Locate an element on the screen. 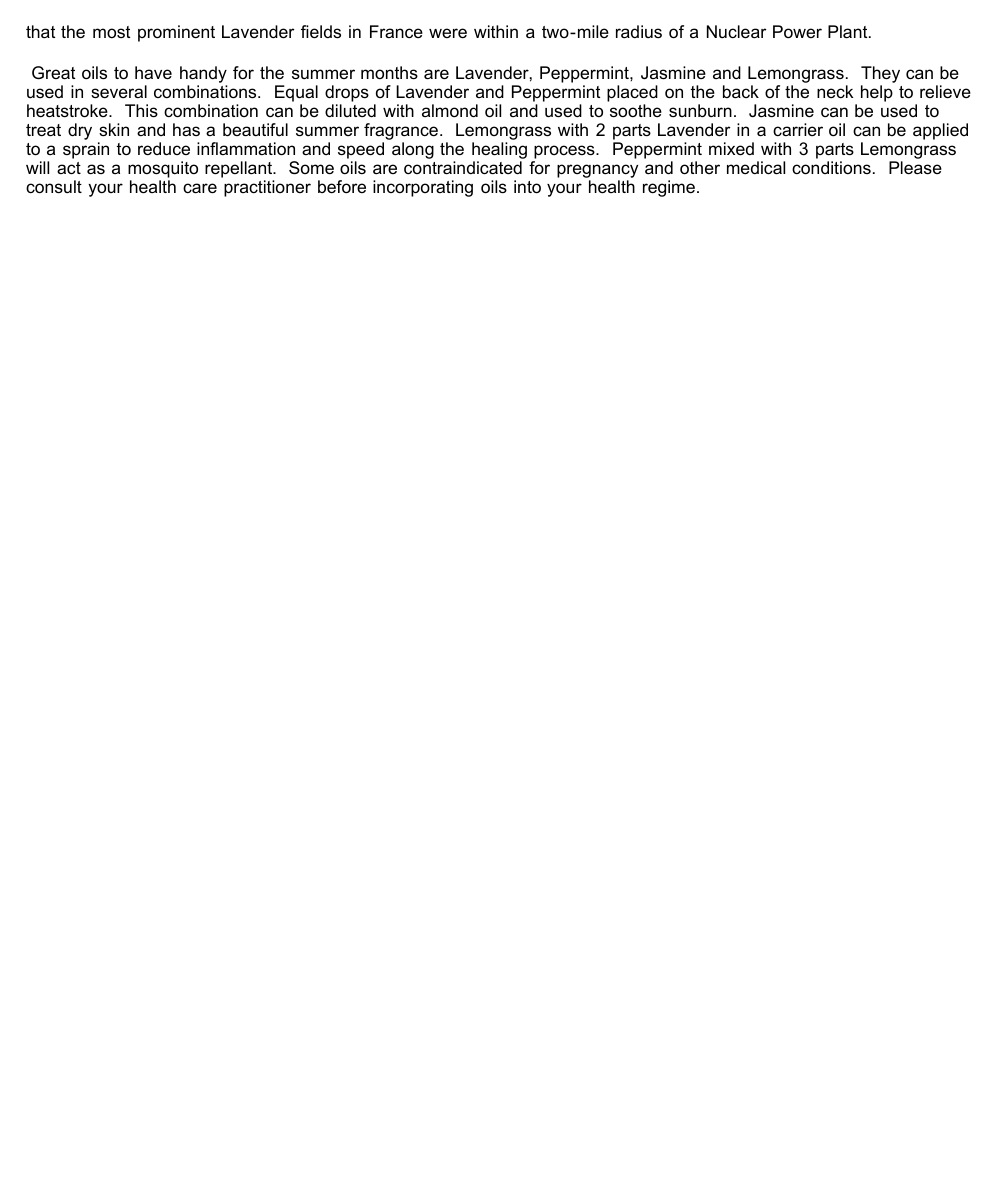  placed is located at coordinates (632, 95).
